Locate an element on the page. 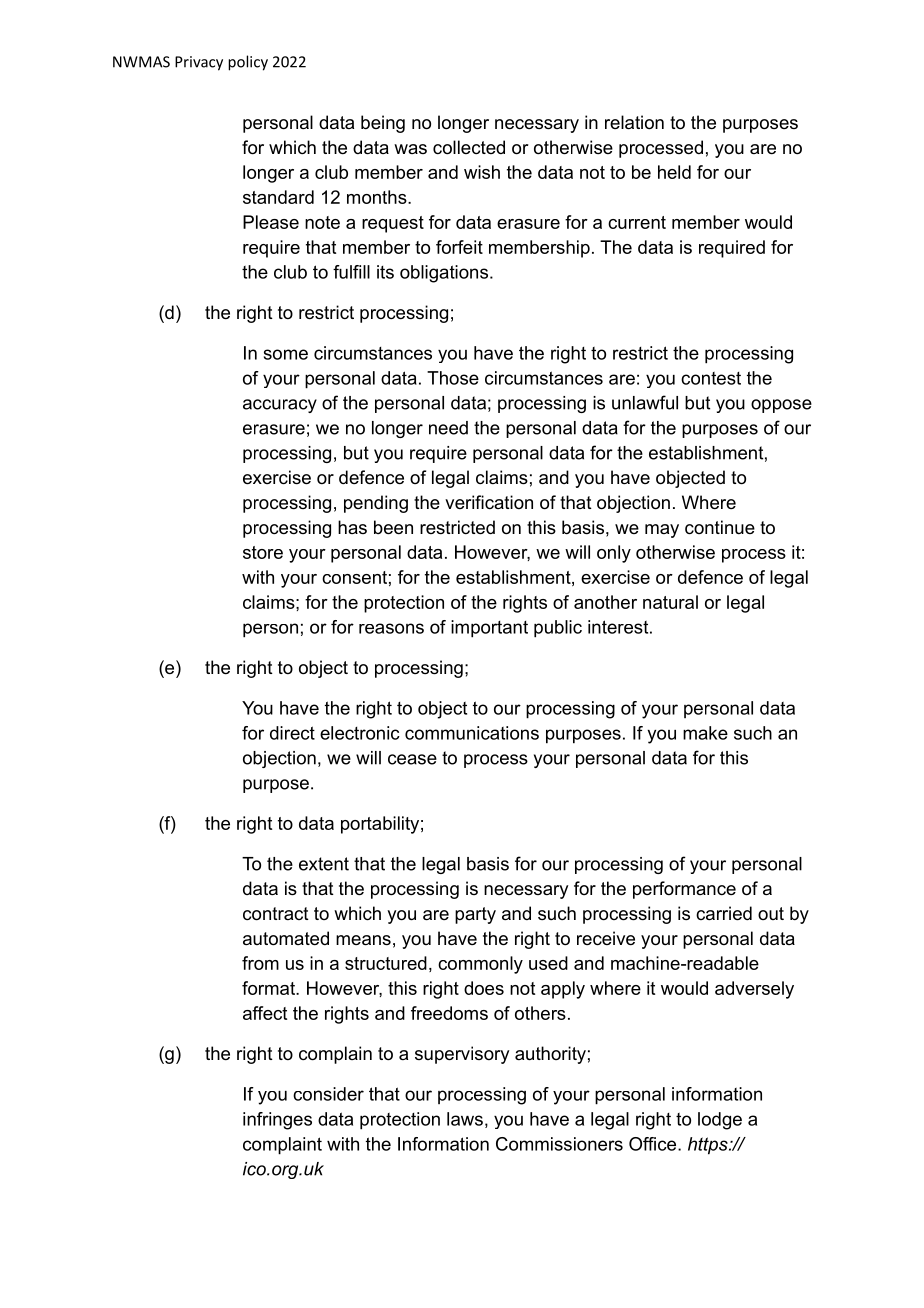  some is located at coordinates (286, 354).
